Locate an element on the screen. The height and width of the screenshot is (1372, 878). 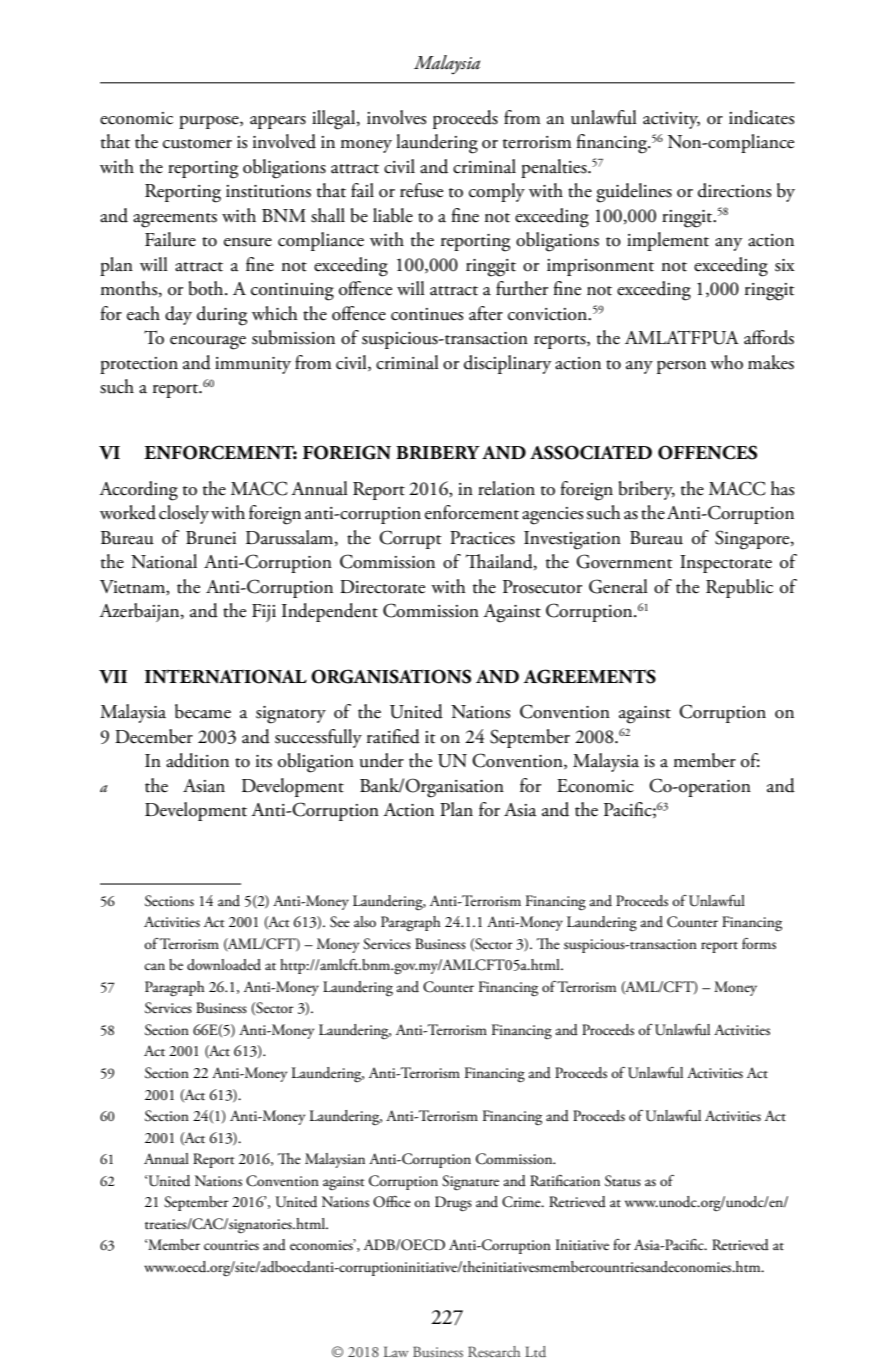
became is located at coordinates (203, 711).
